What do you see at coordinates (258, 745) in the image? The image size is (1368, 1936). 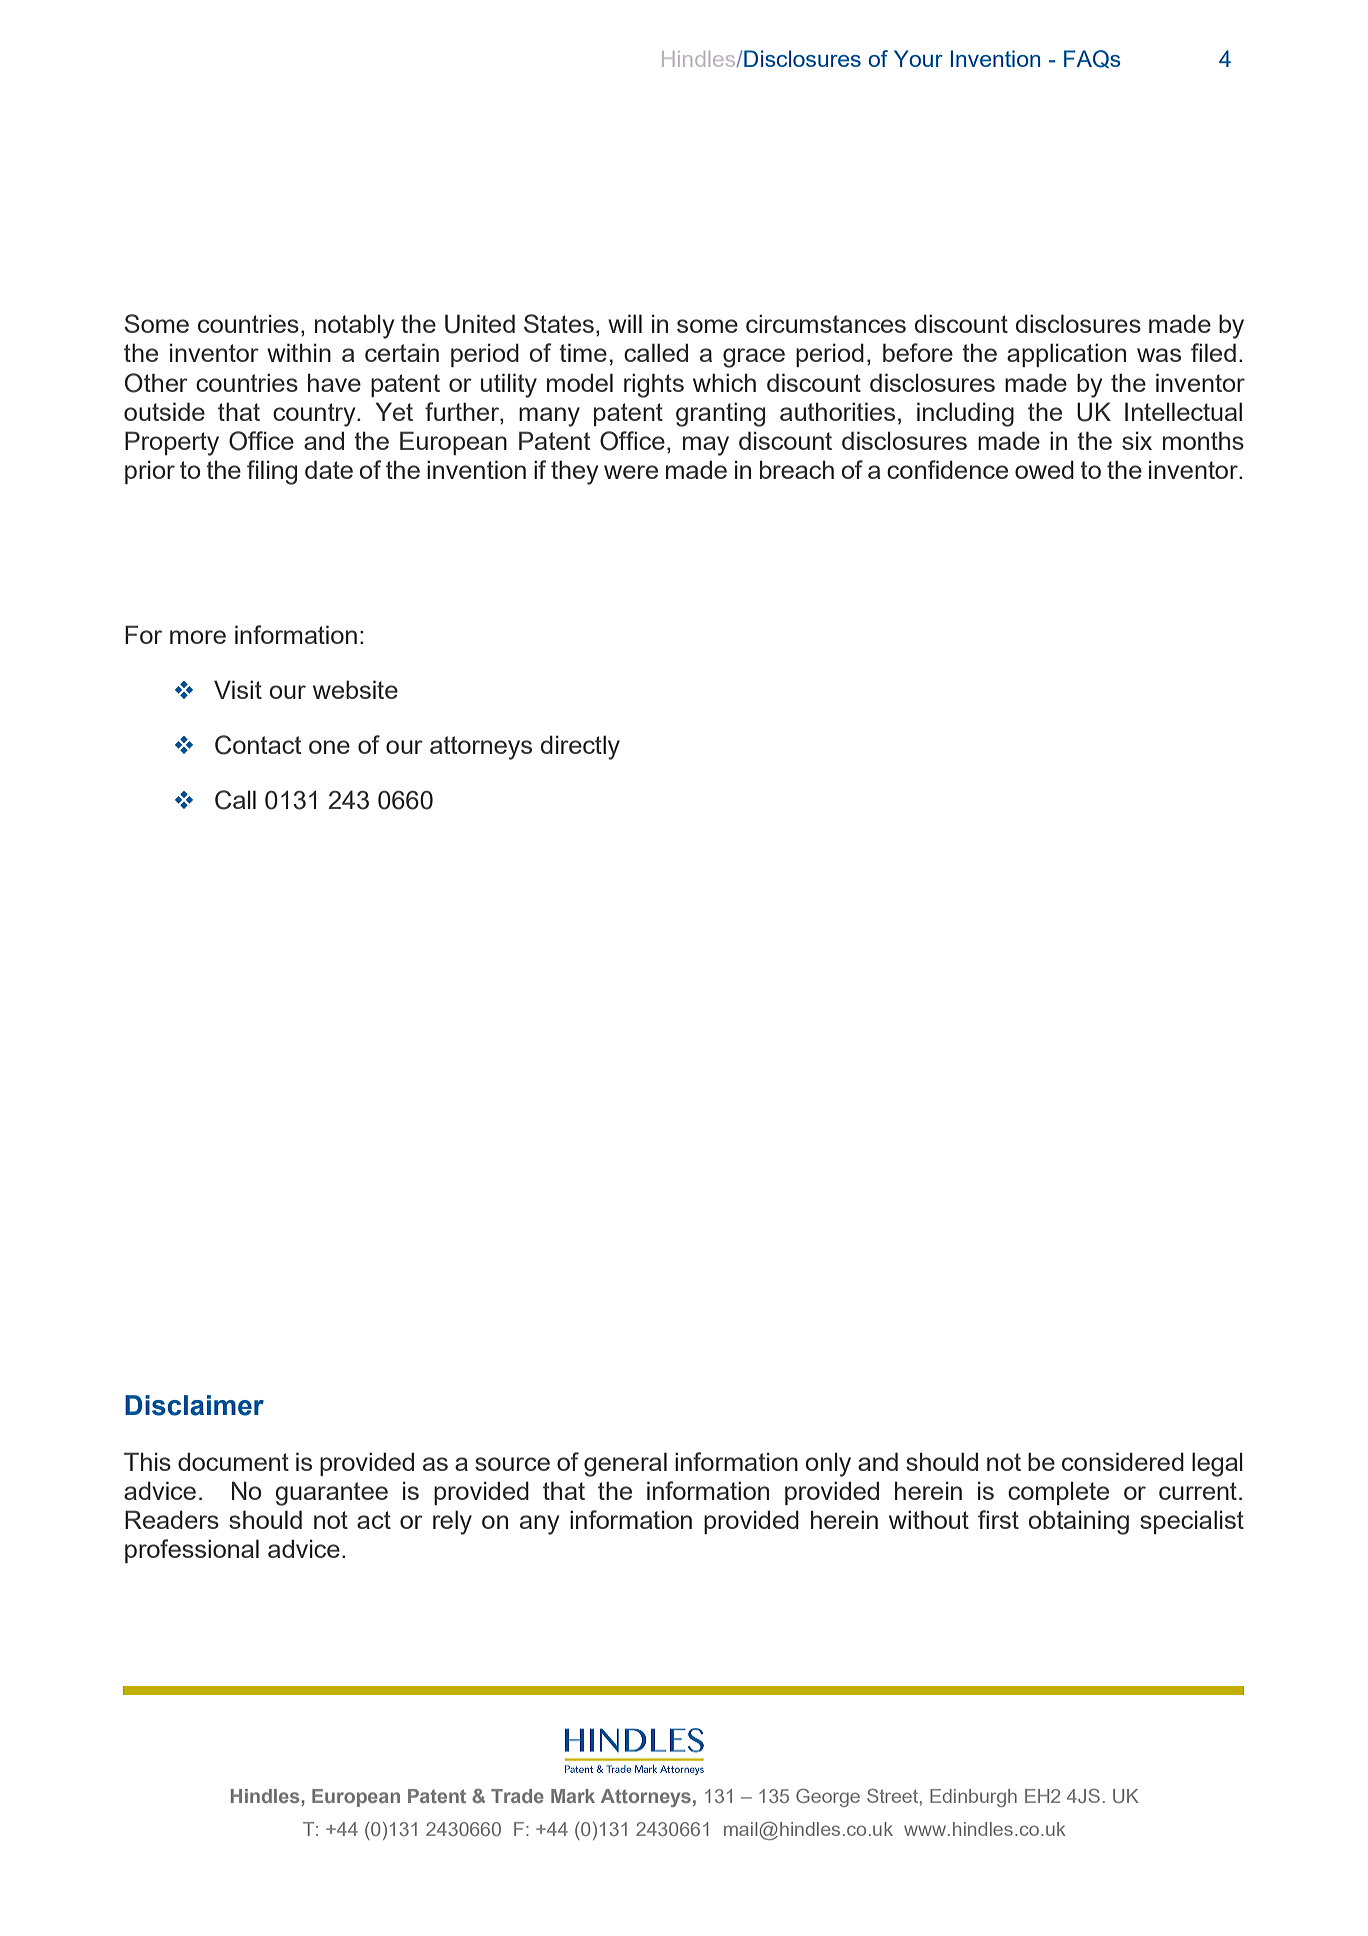 I see `Contact` at bounding box center [258, 745].
